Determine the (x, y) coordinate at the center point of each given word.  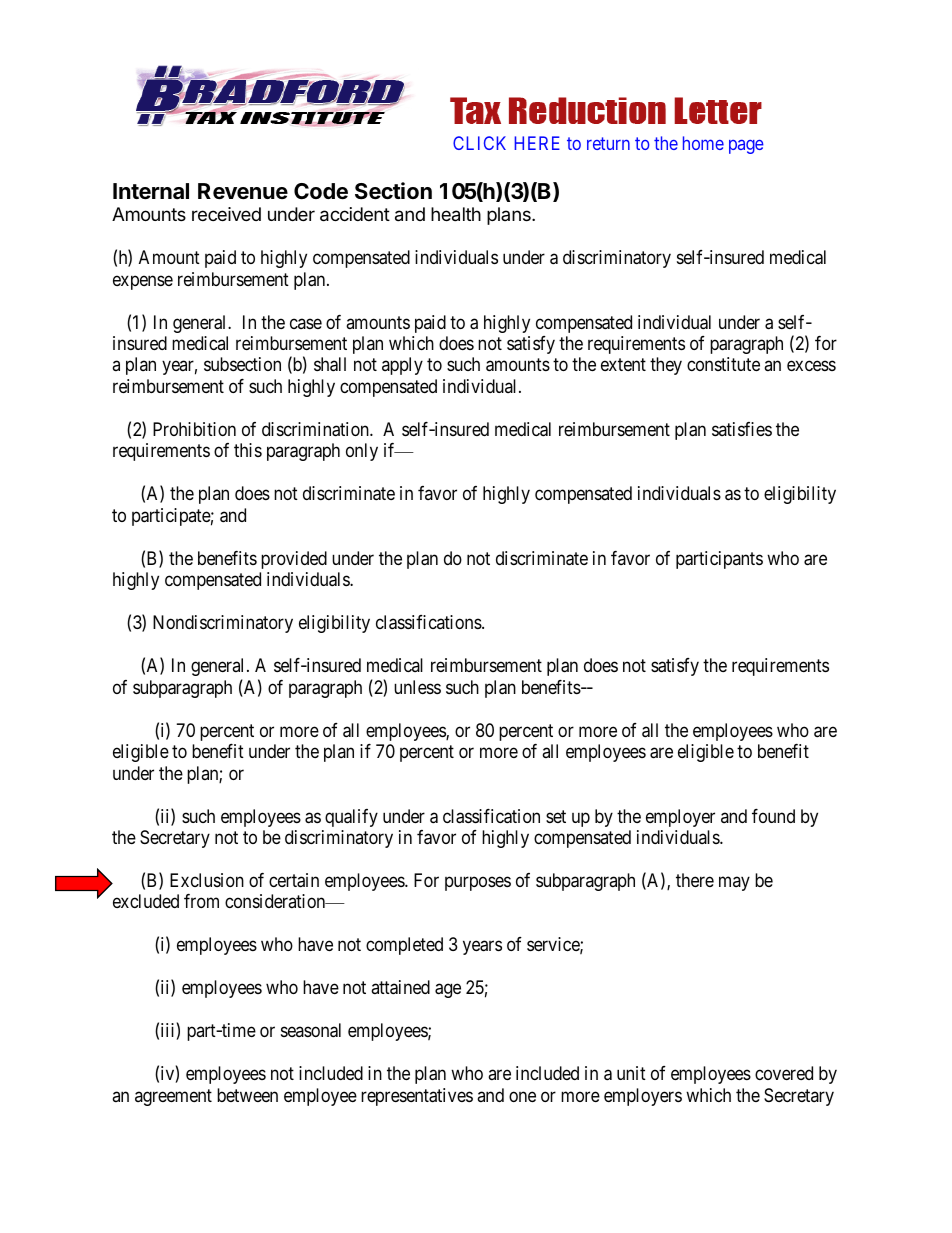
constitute (723, 364)
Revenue (243, 191)
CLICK (479, 143)
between (247, 1095)
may (734, 883)
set (556, 816)
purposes (478, 883)
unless (417, 687)
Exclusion (207, 880)
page (746, 146)
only (362, 452)
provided (294, 560)
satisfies (742, 429)
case (306, 323)
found (773, 816)
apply (402, 366)
